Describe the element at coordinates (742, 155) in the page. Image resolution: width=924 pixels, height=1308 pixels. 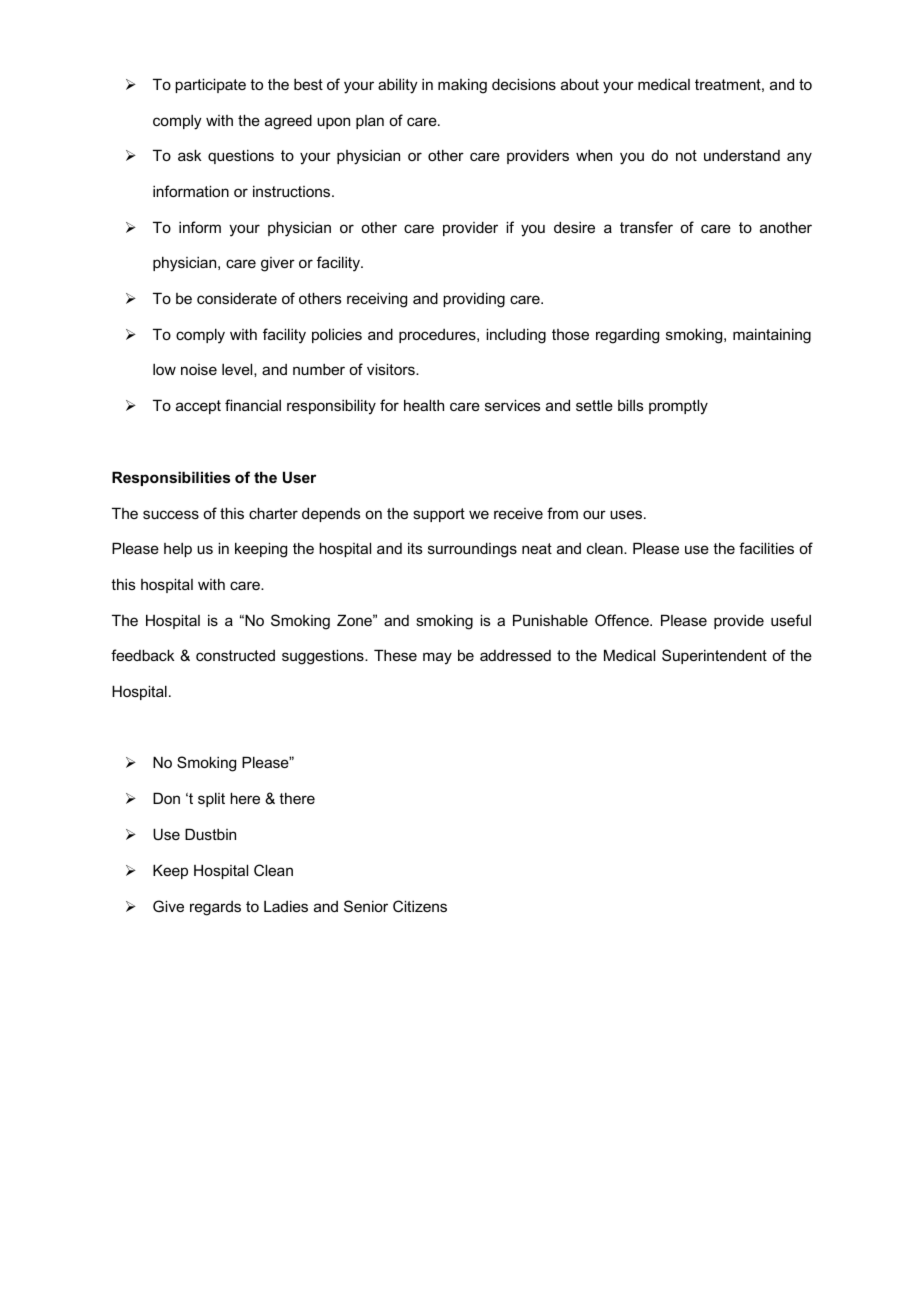
I see `understand` at that location.
